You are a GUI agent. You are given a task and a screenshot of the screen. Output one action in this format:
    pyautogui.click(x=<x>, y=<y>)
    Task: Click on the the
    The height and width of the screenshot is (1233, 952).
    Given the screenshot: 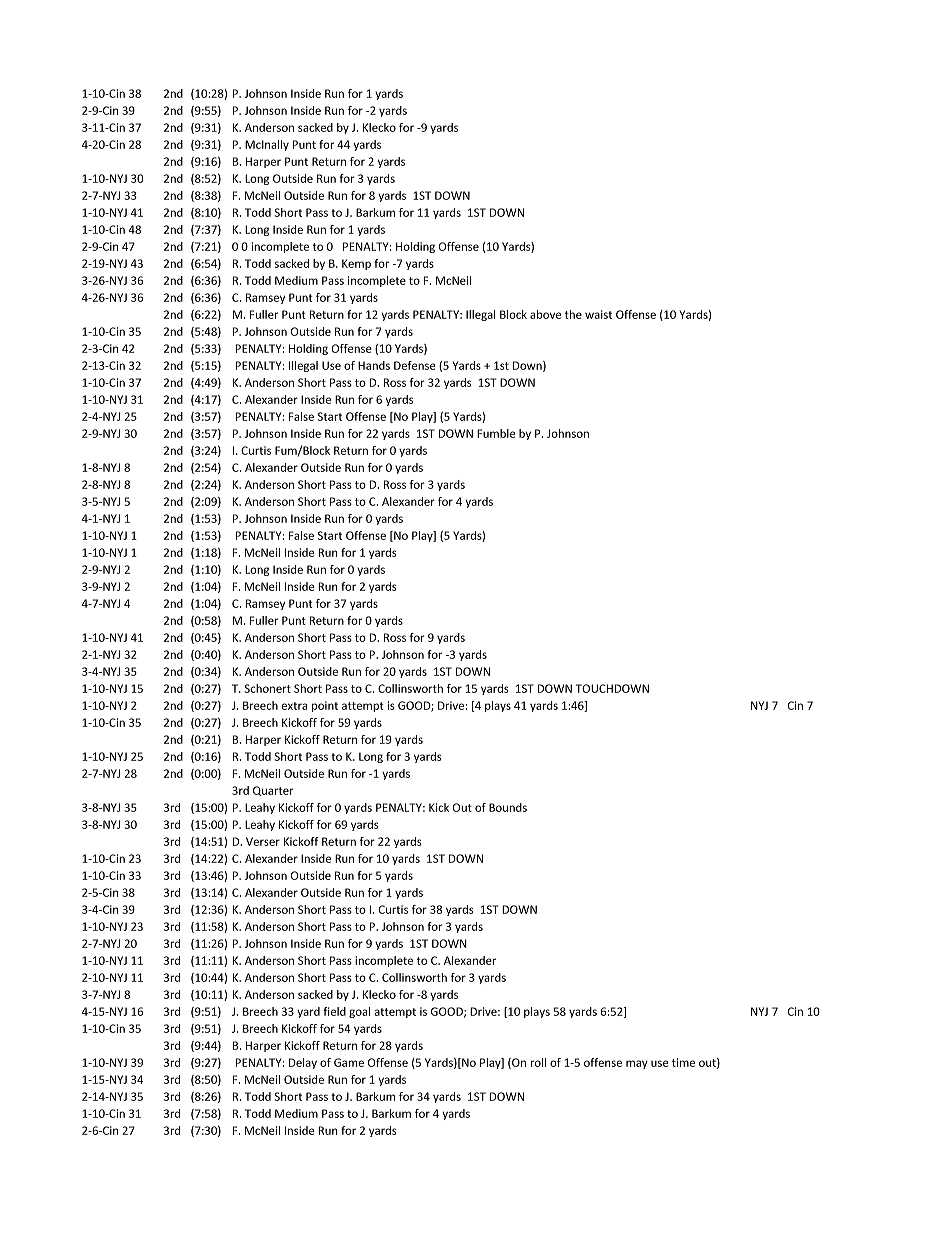 What is the action you would take?
    pyautogui.click(x=573, y=314)
